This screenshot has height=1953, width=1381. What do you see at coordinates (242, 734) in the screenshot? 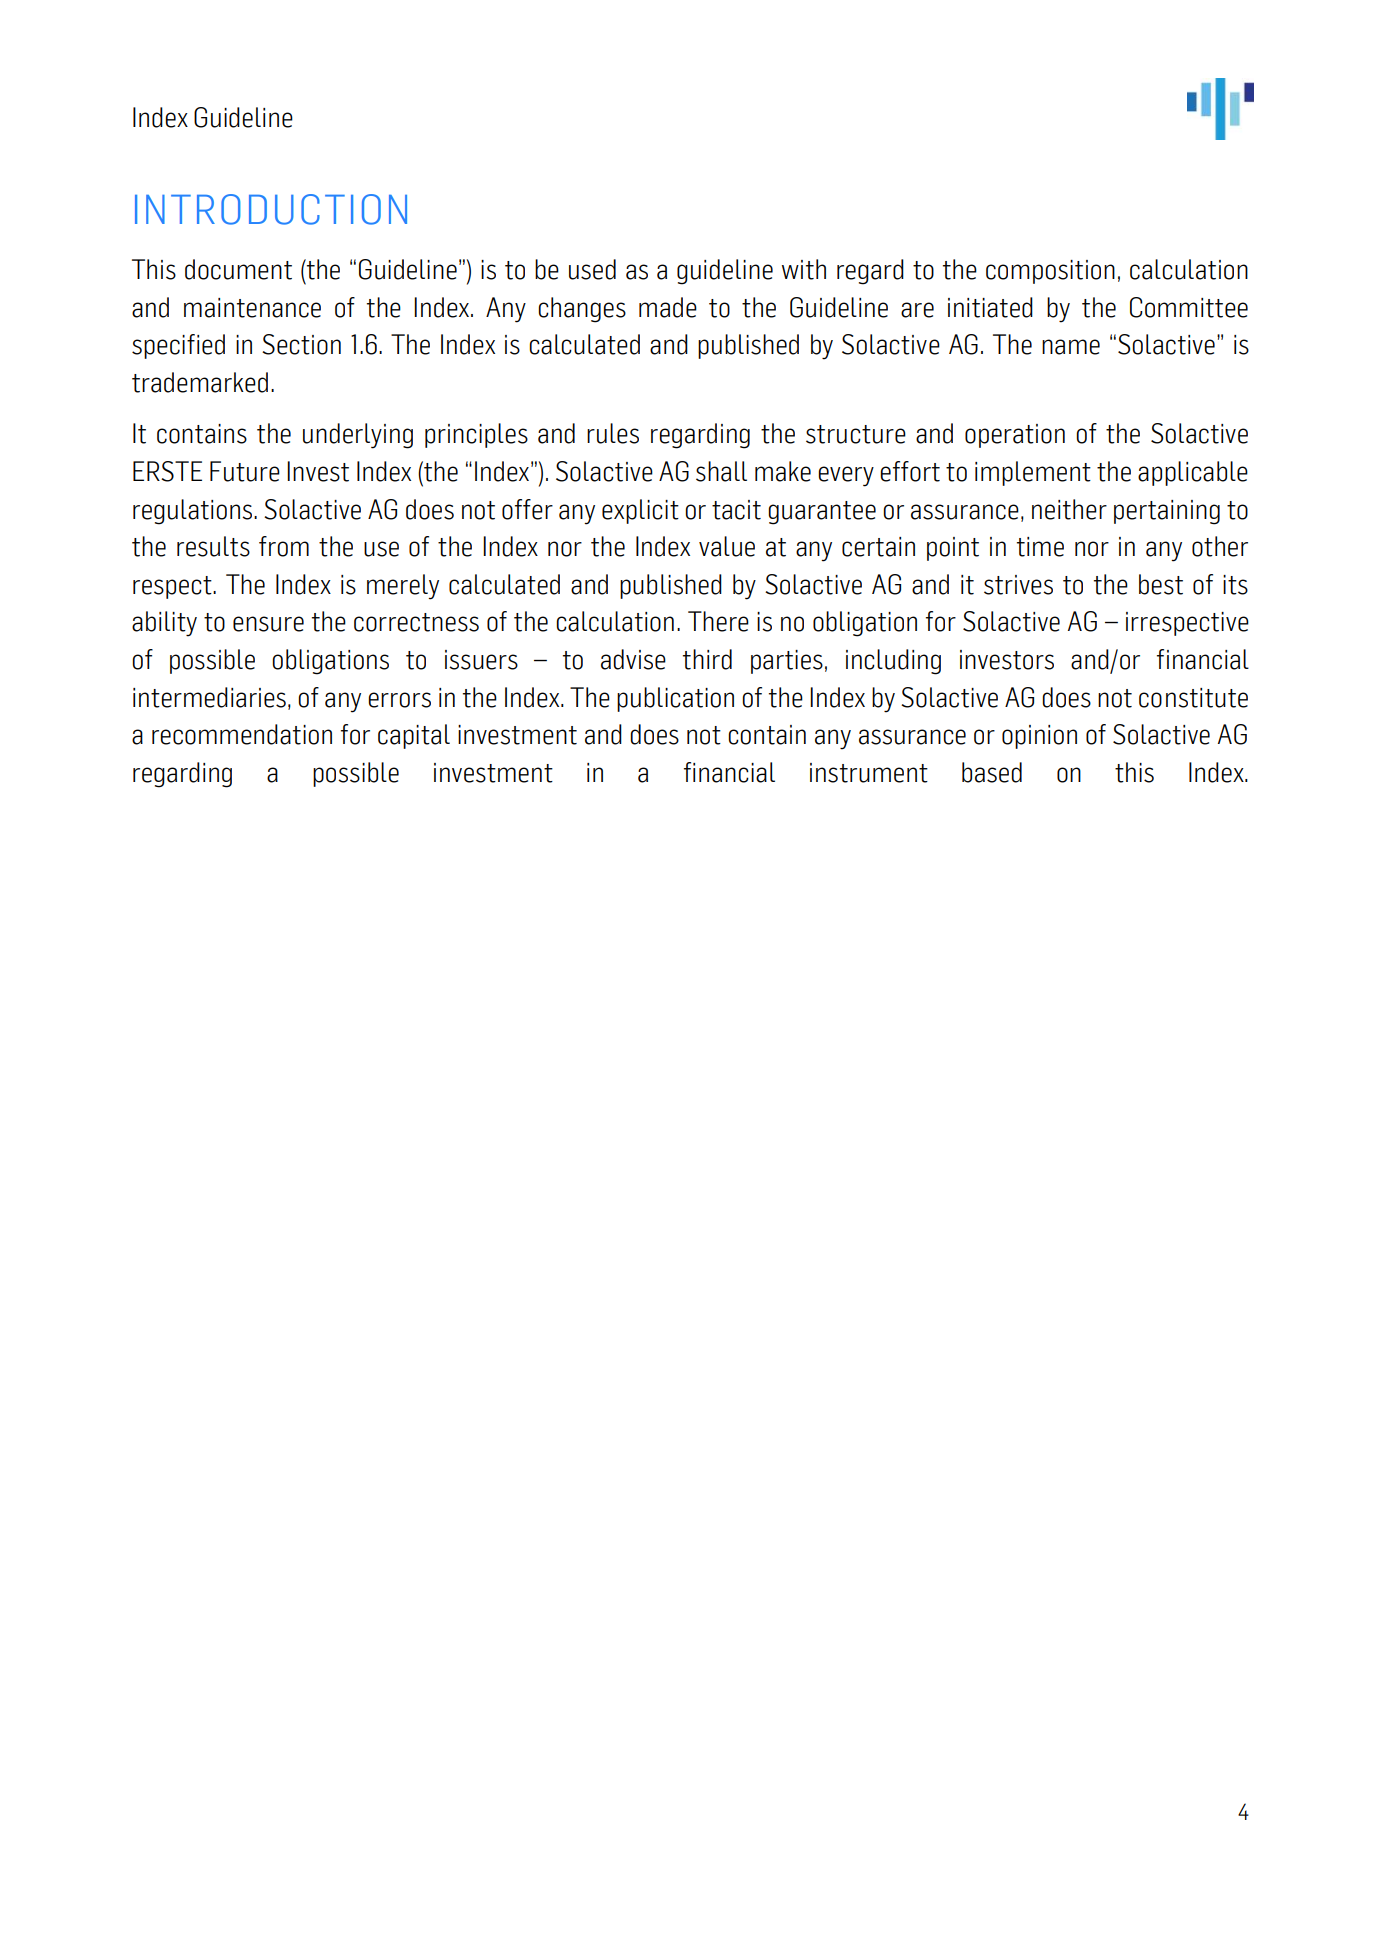
I see `recommendation` at bounding box center [242, 734].
